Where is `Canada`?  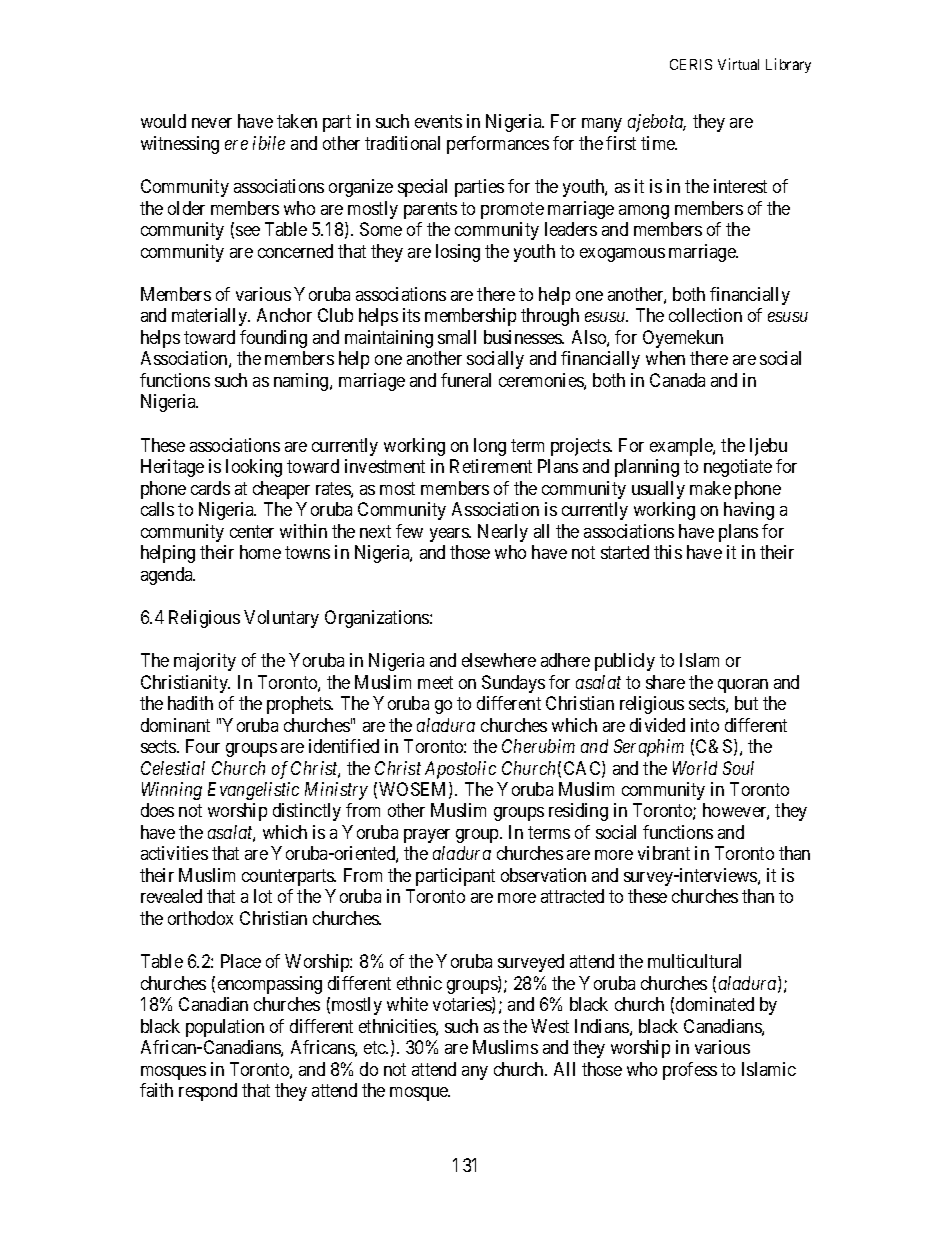 Canada is located at coordinates (677, 380).
